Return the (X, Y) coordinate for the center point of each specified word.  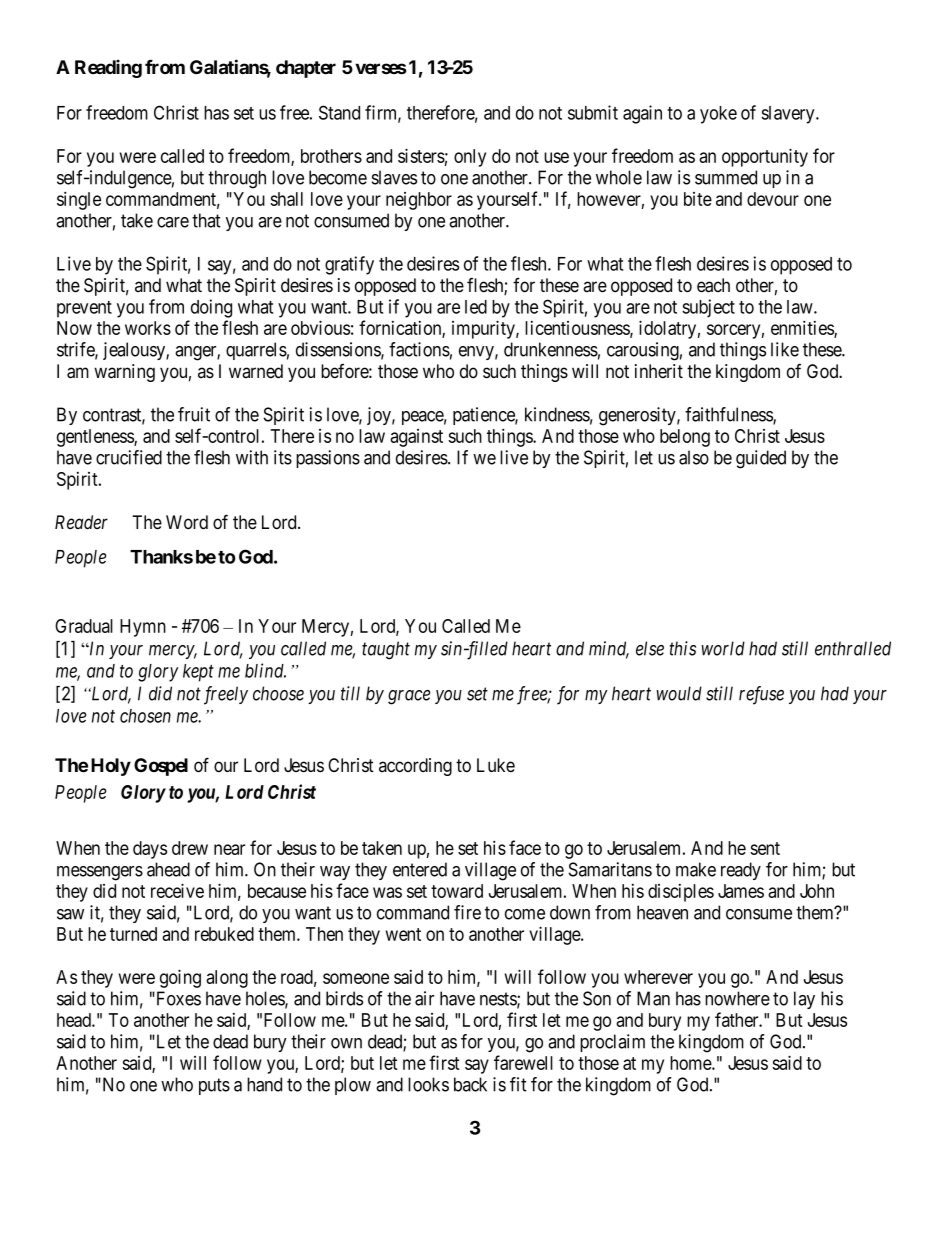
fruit (194, 414)
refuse (761, 695)
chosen (145, 716)
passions (328, 459)
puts (214, 1086)
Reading (108, 68)
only (470, 158)
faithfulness (729, 415)
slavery (789, 115)
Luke (496, 765)
